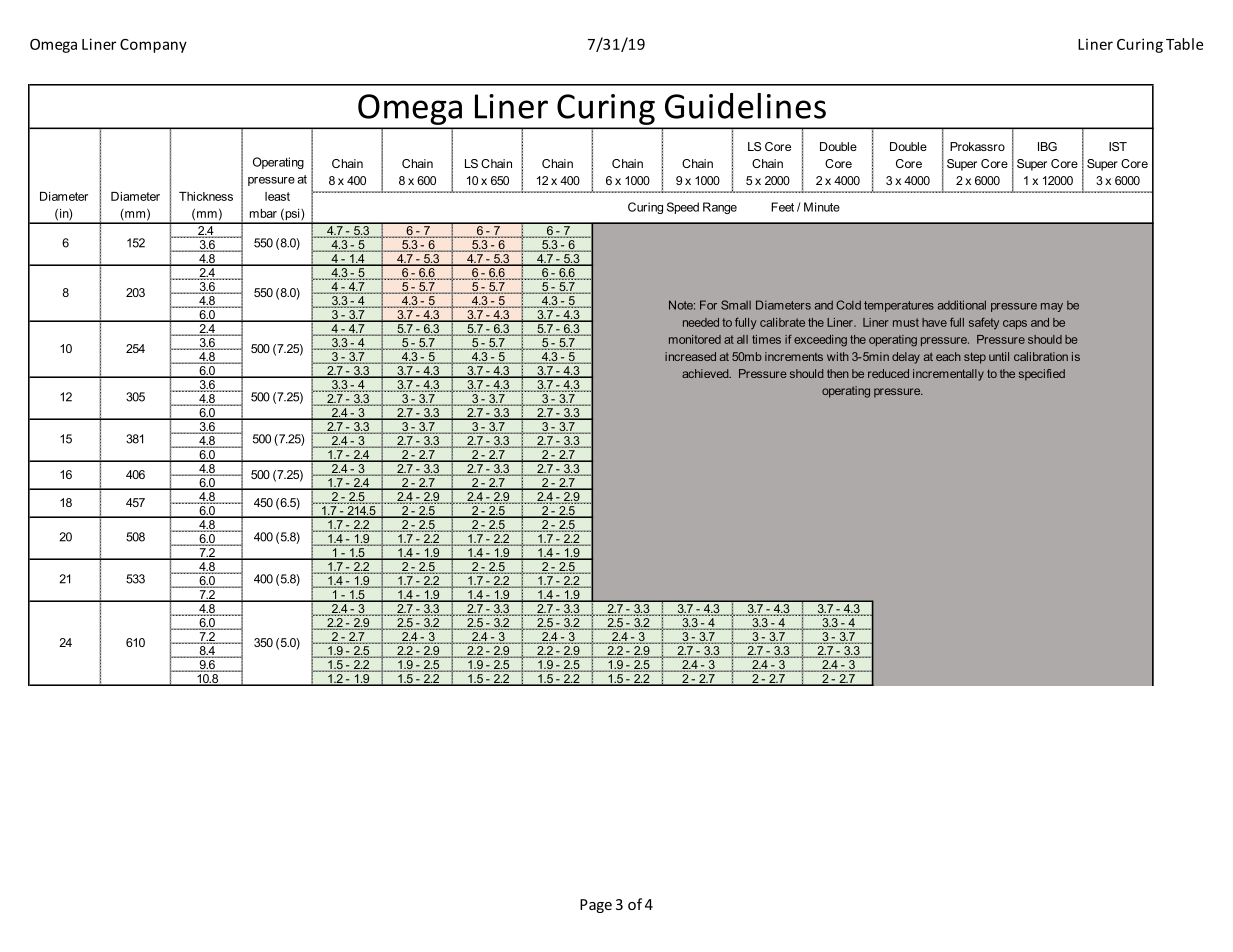  What do you see at coordinates (948, 375) in the screenshot?
I see `incrementally` at bounding box center [948, 375].
